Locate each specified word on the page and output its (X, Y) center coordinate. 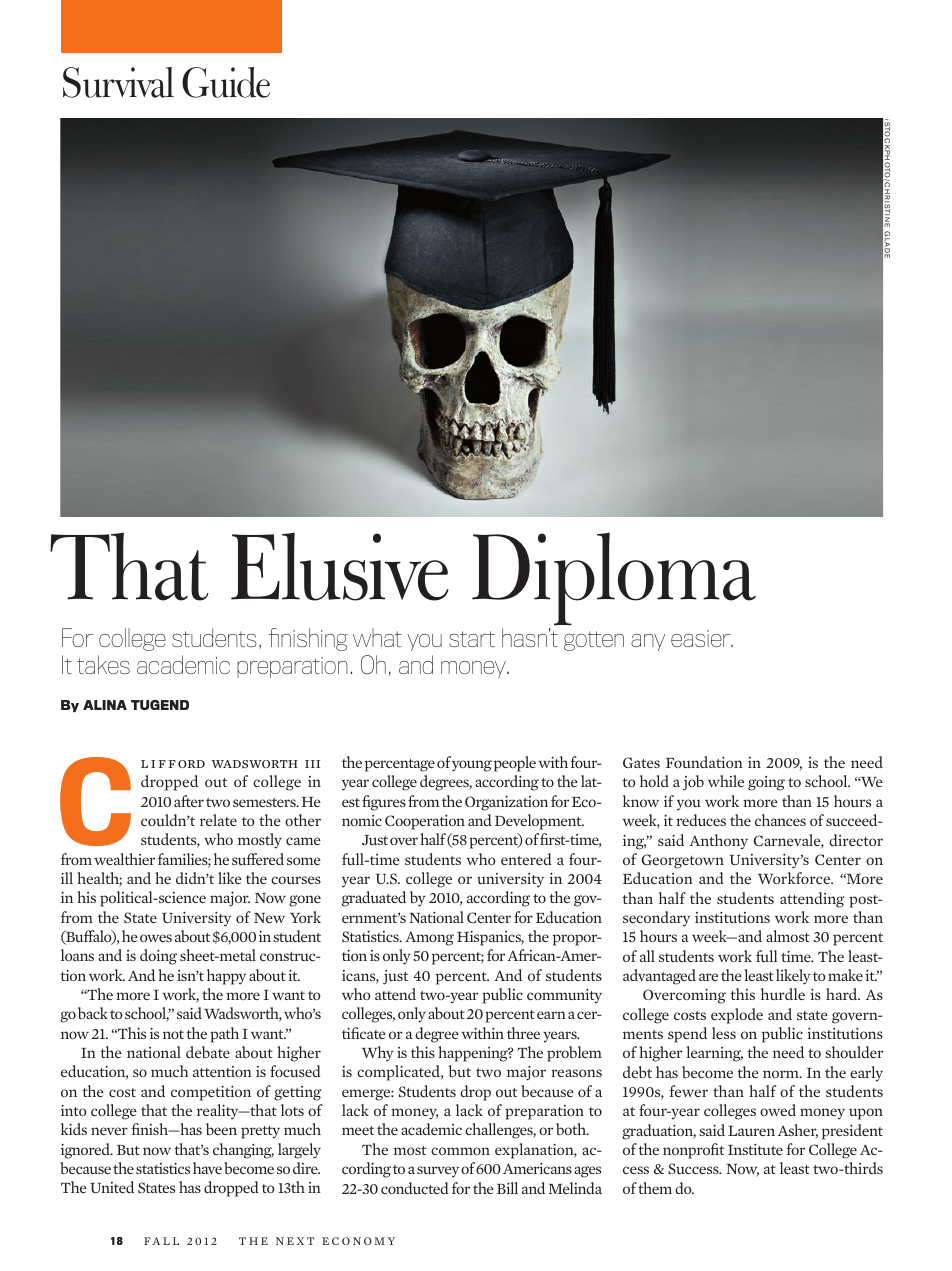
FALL (161, 1241)
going (766, 783)
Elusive (340, 566)
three (523, 1033)
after (189, 801)
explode (737, 1016)
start (472, 639)
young (472, 766)
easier (702, 638)
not (173, 1034)
